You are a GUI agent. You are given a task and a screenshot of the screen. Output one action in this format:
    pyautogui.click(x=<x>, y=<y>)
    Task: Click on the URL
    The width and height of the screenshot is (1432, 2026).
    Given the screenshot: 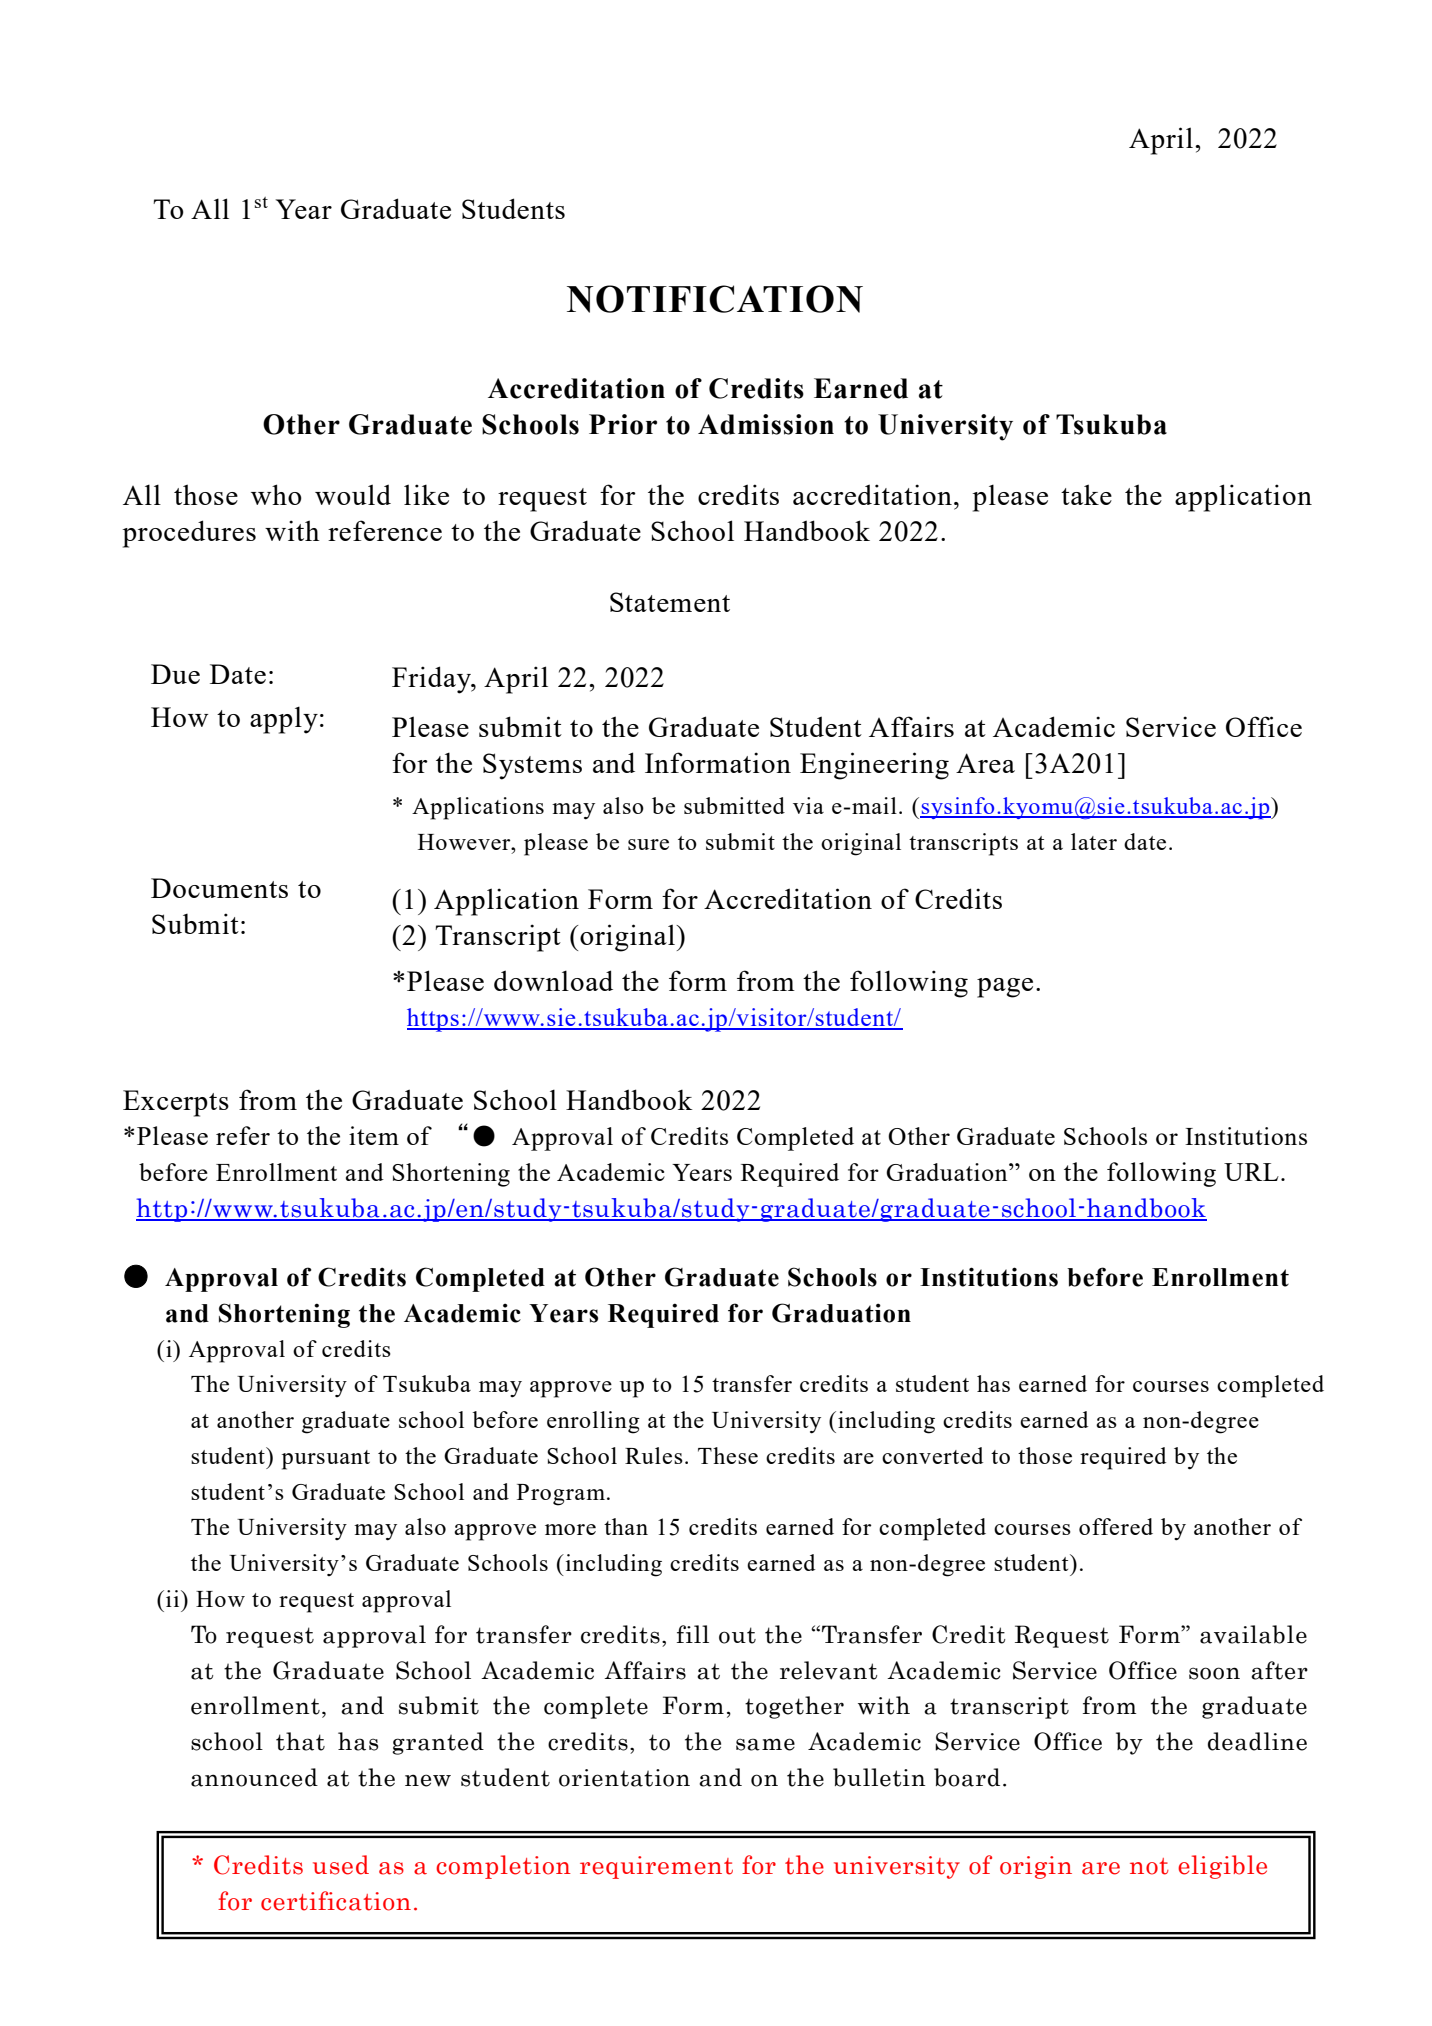 What is the action you would take?
    pyautogui.click(x=1251, y=1172)
